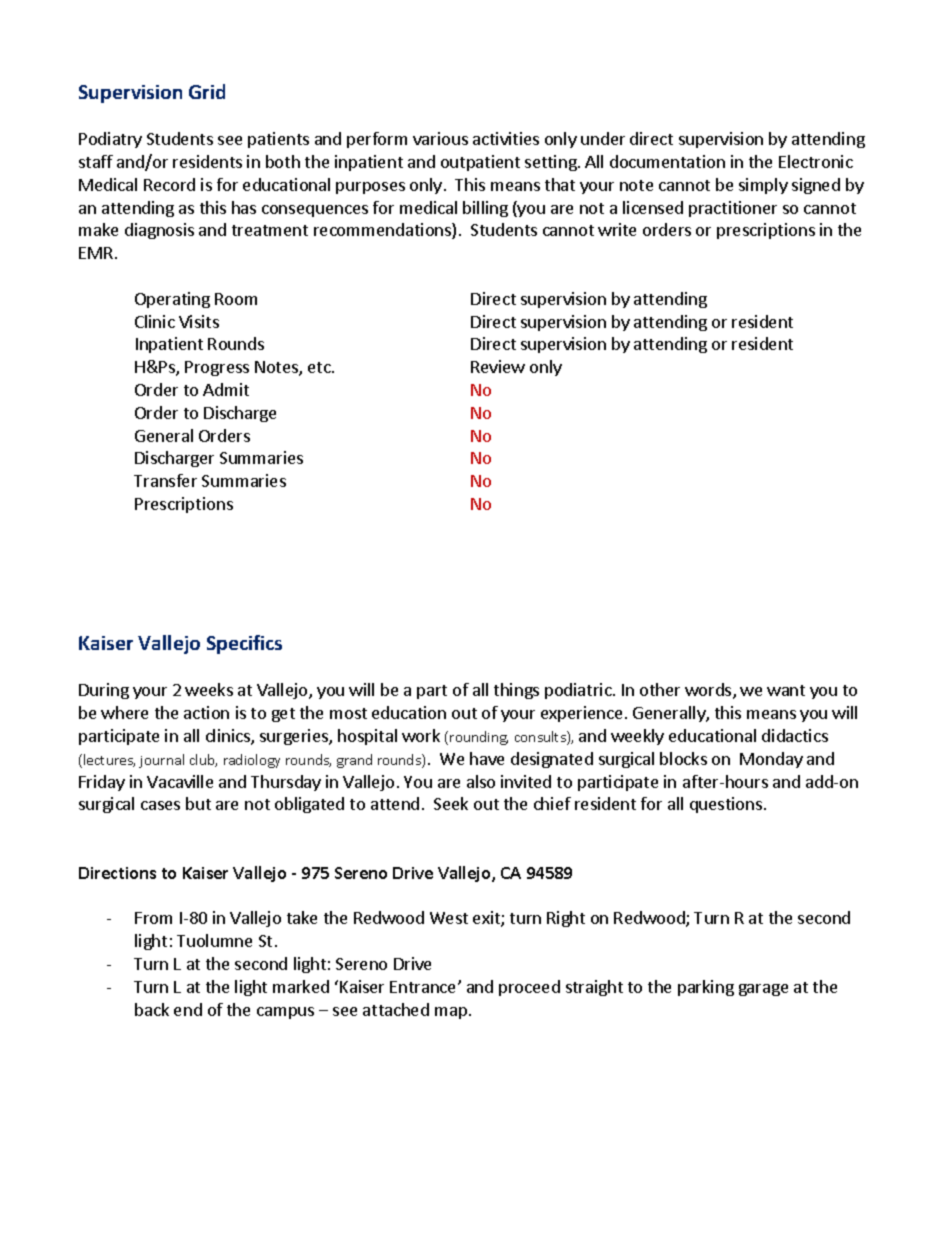 The image size is (952, 1233). I want to click on Admit, so click(226, 389).
